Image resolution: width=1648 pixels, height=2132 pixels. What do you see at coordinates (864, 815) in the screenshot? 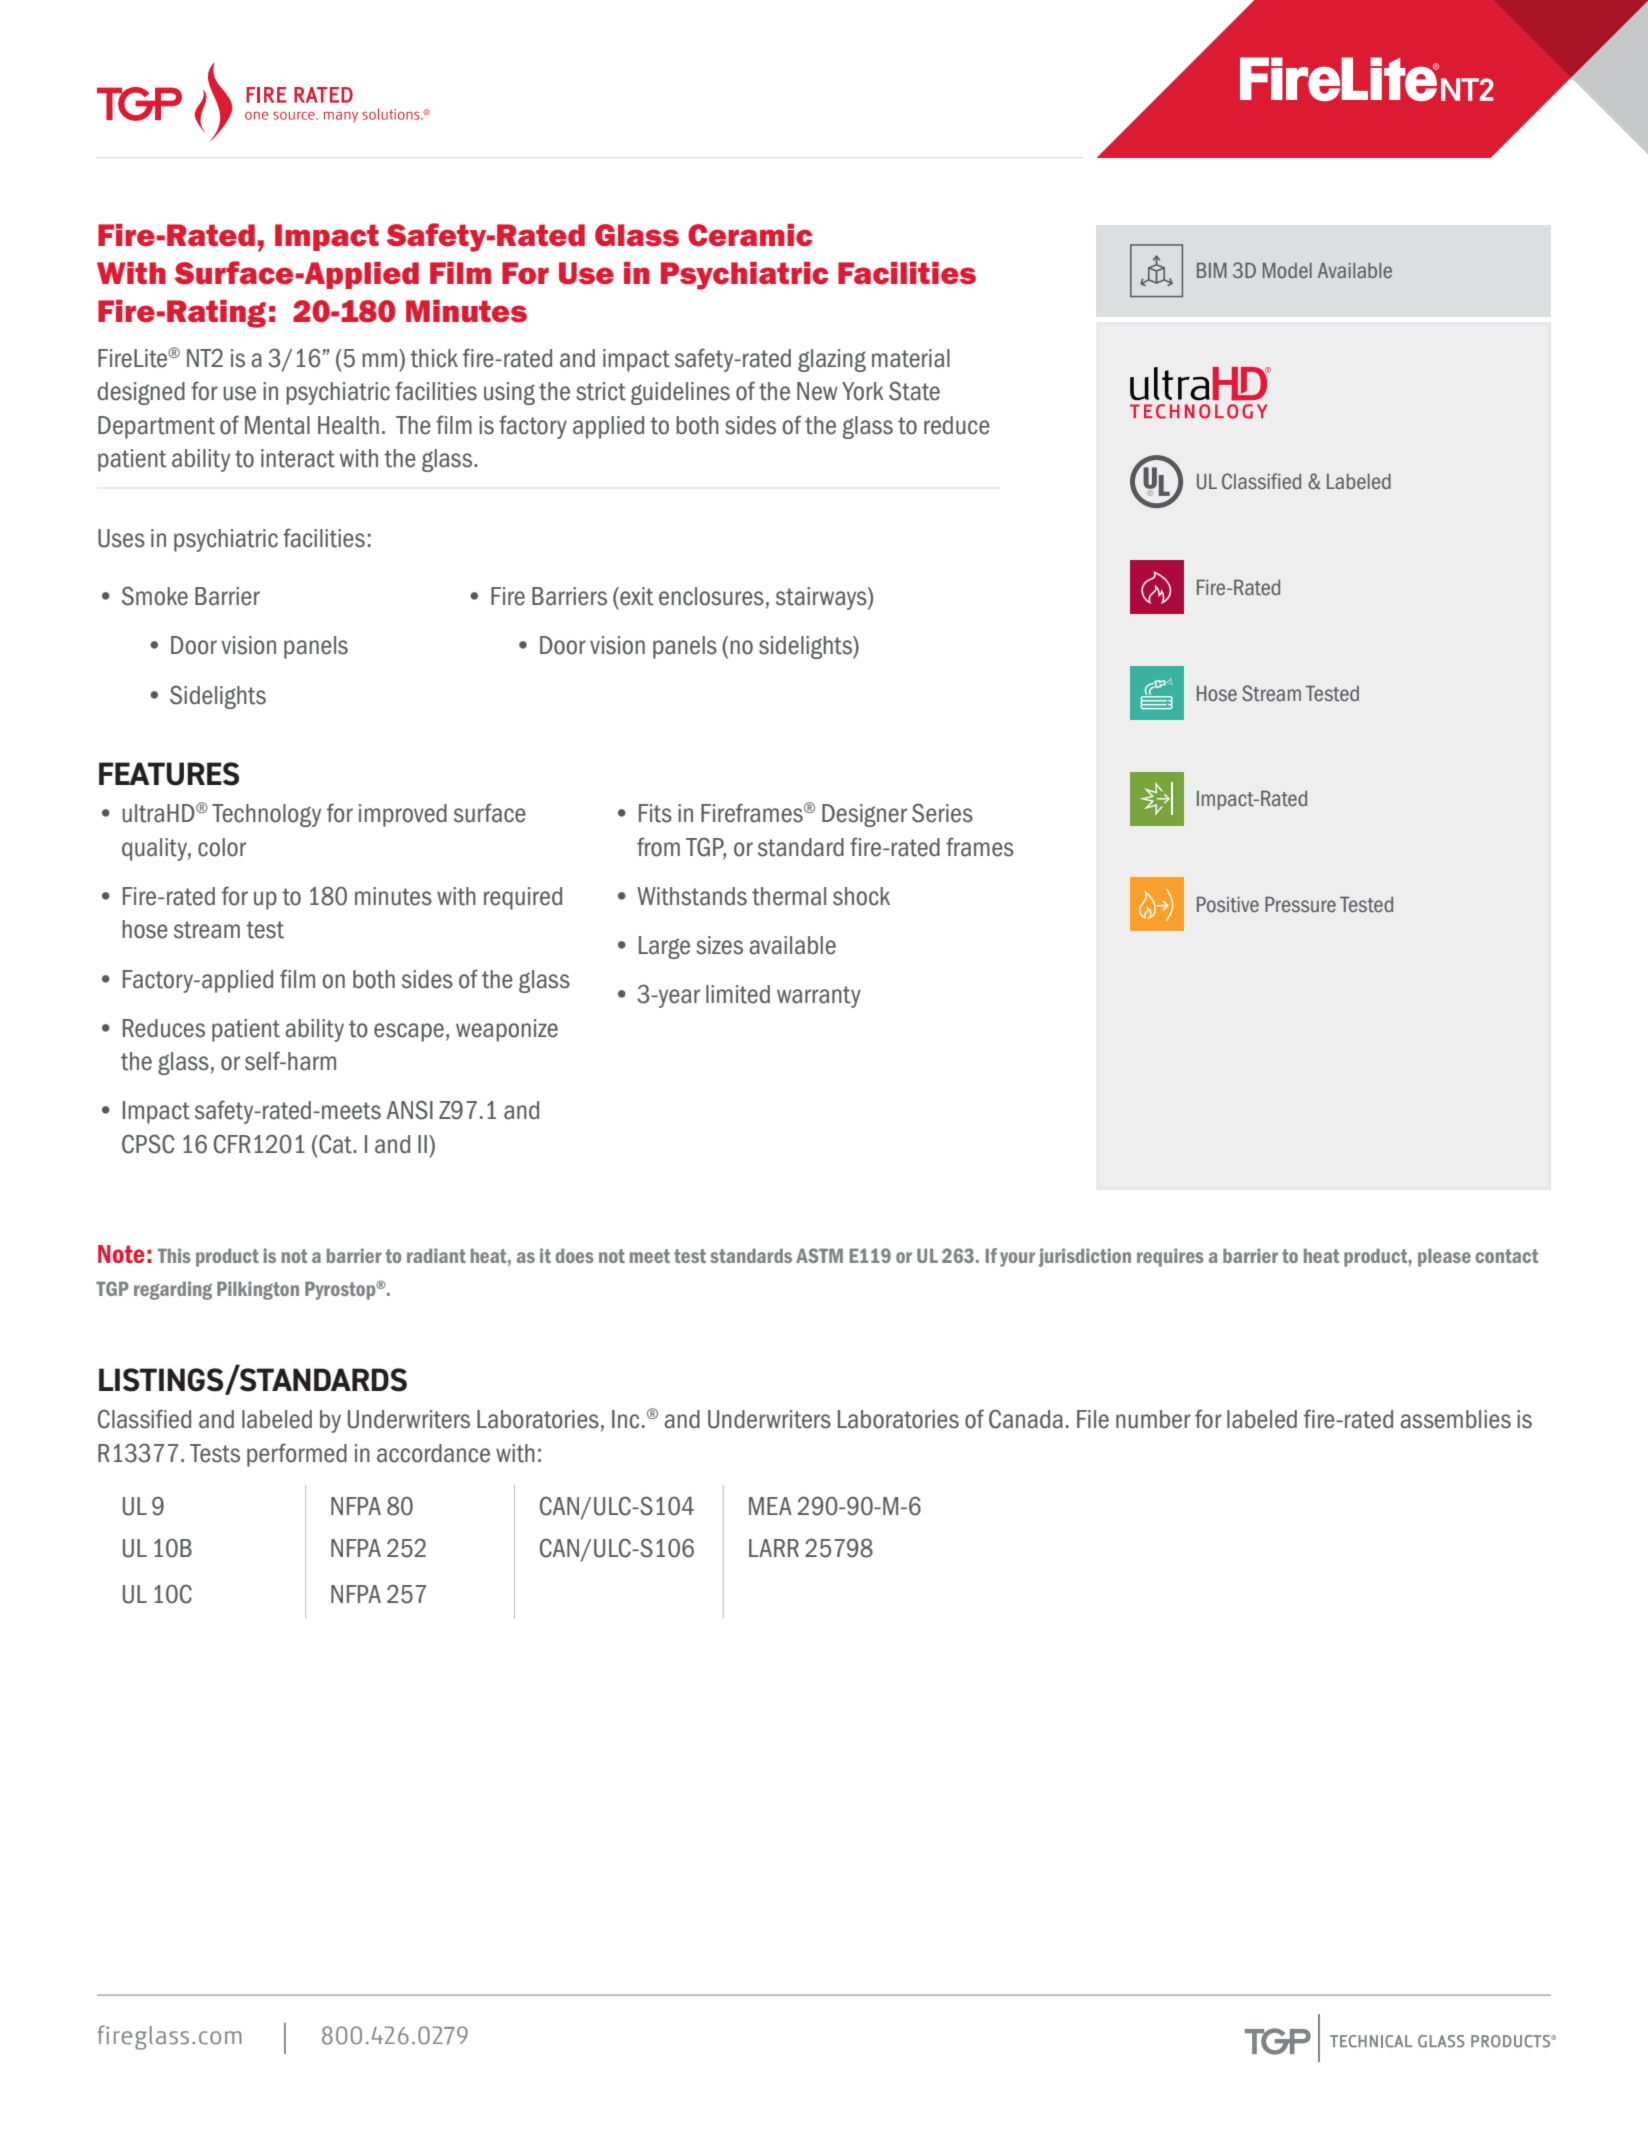
I see `Designer` at bounding box center [864, 815].
